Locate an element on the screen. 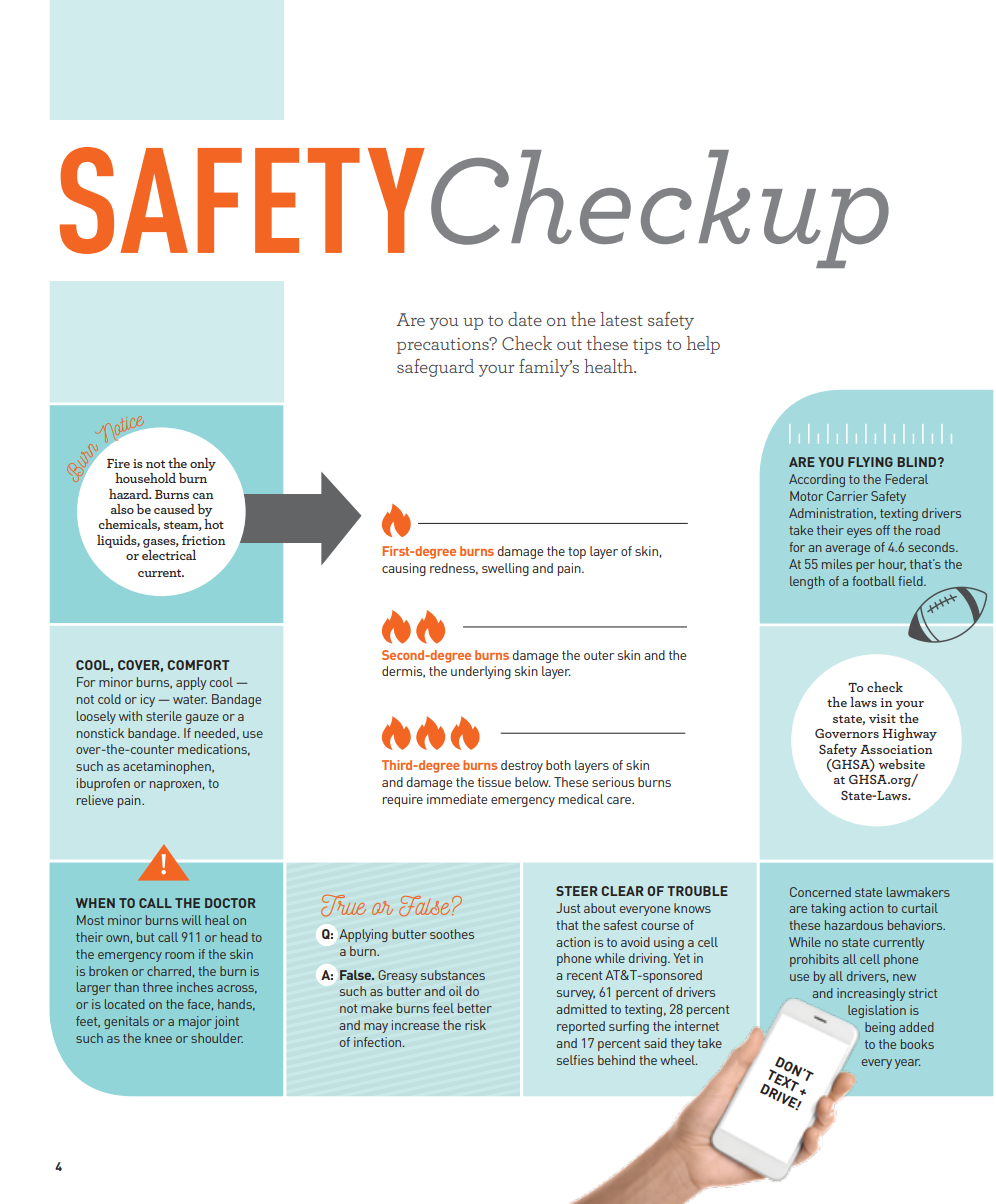 The height and width of the screenshot is (1204, 996). help is located at coordinates (703, 345).
